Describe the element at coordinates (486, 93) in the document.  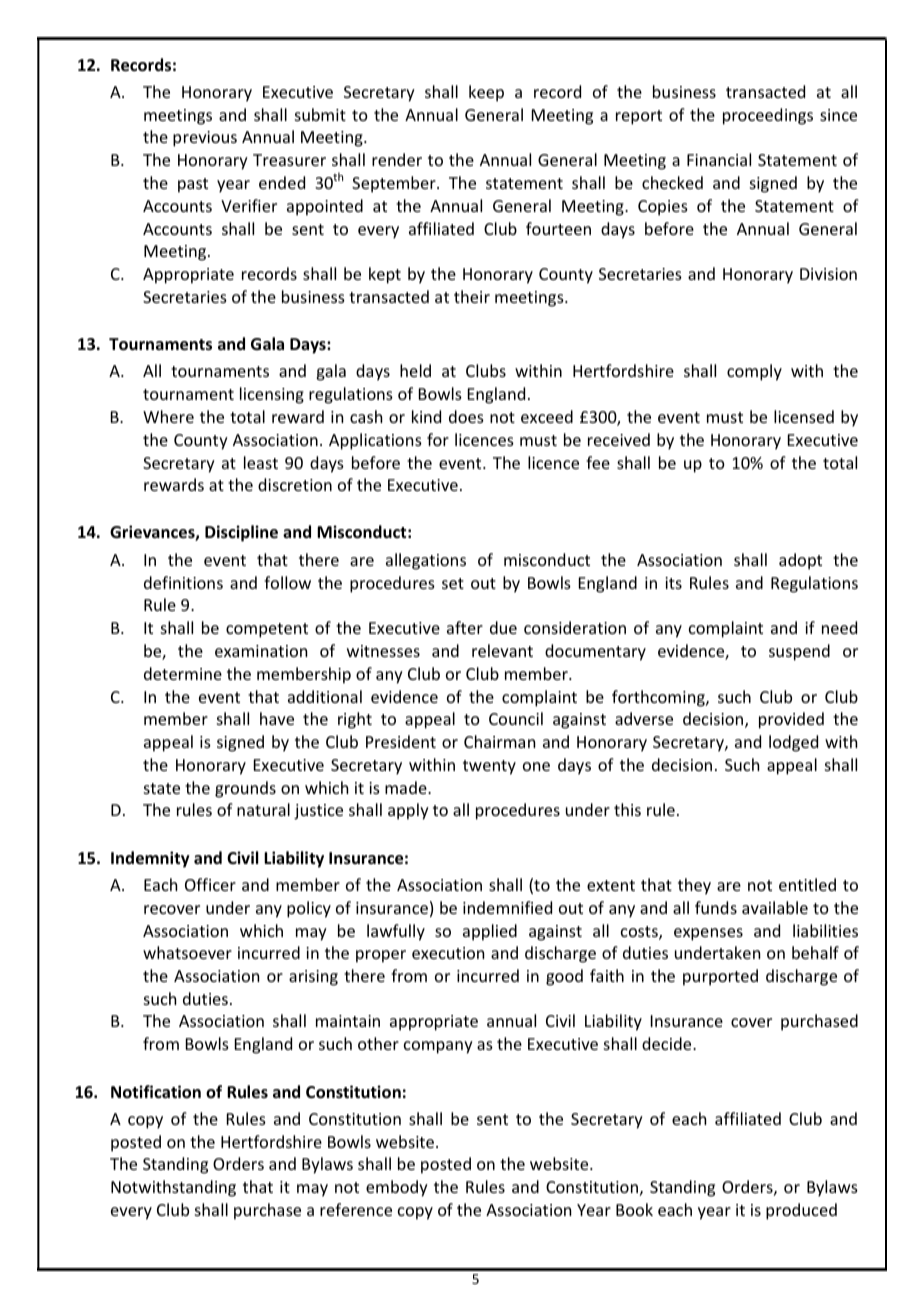
I see `keep` at that location.
